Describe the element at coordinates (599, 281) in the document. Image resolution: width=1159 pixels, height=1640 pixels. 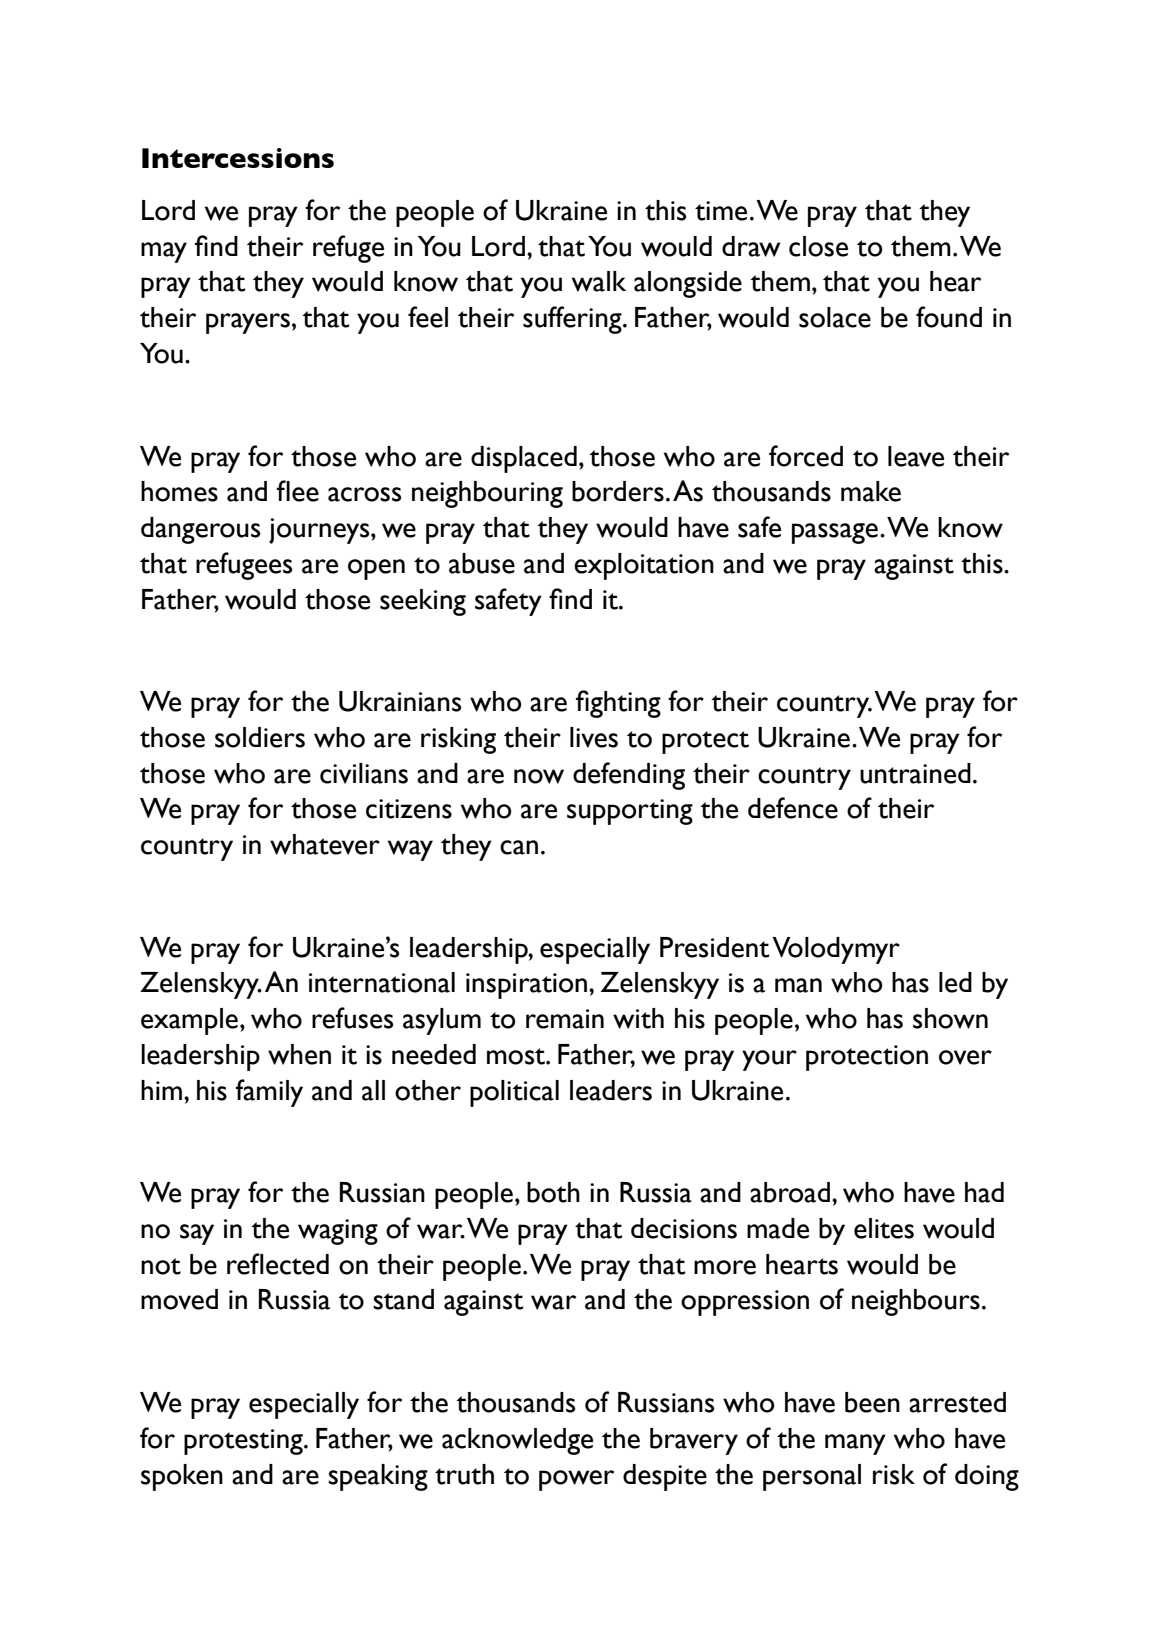
I see `walk` at that location.
